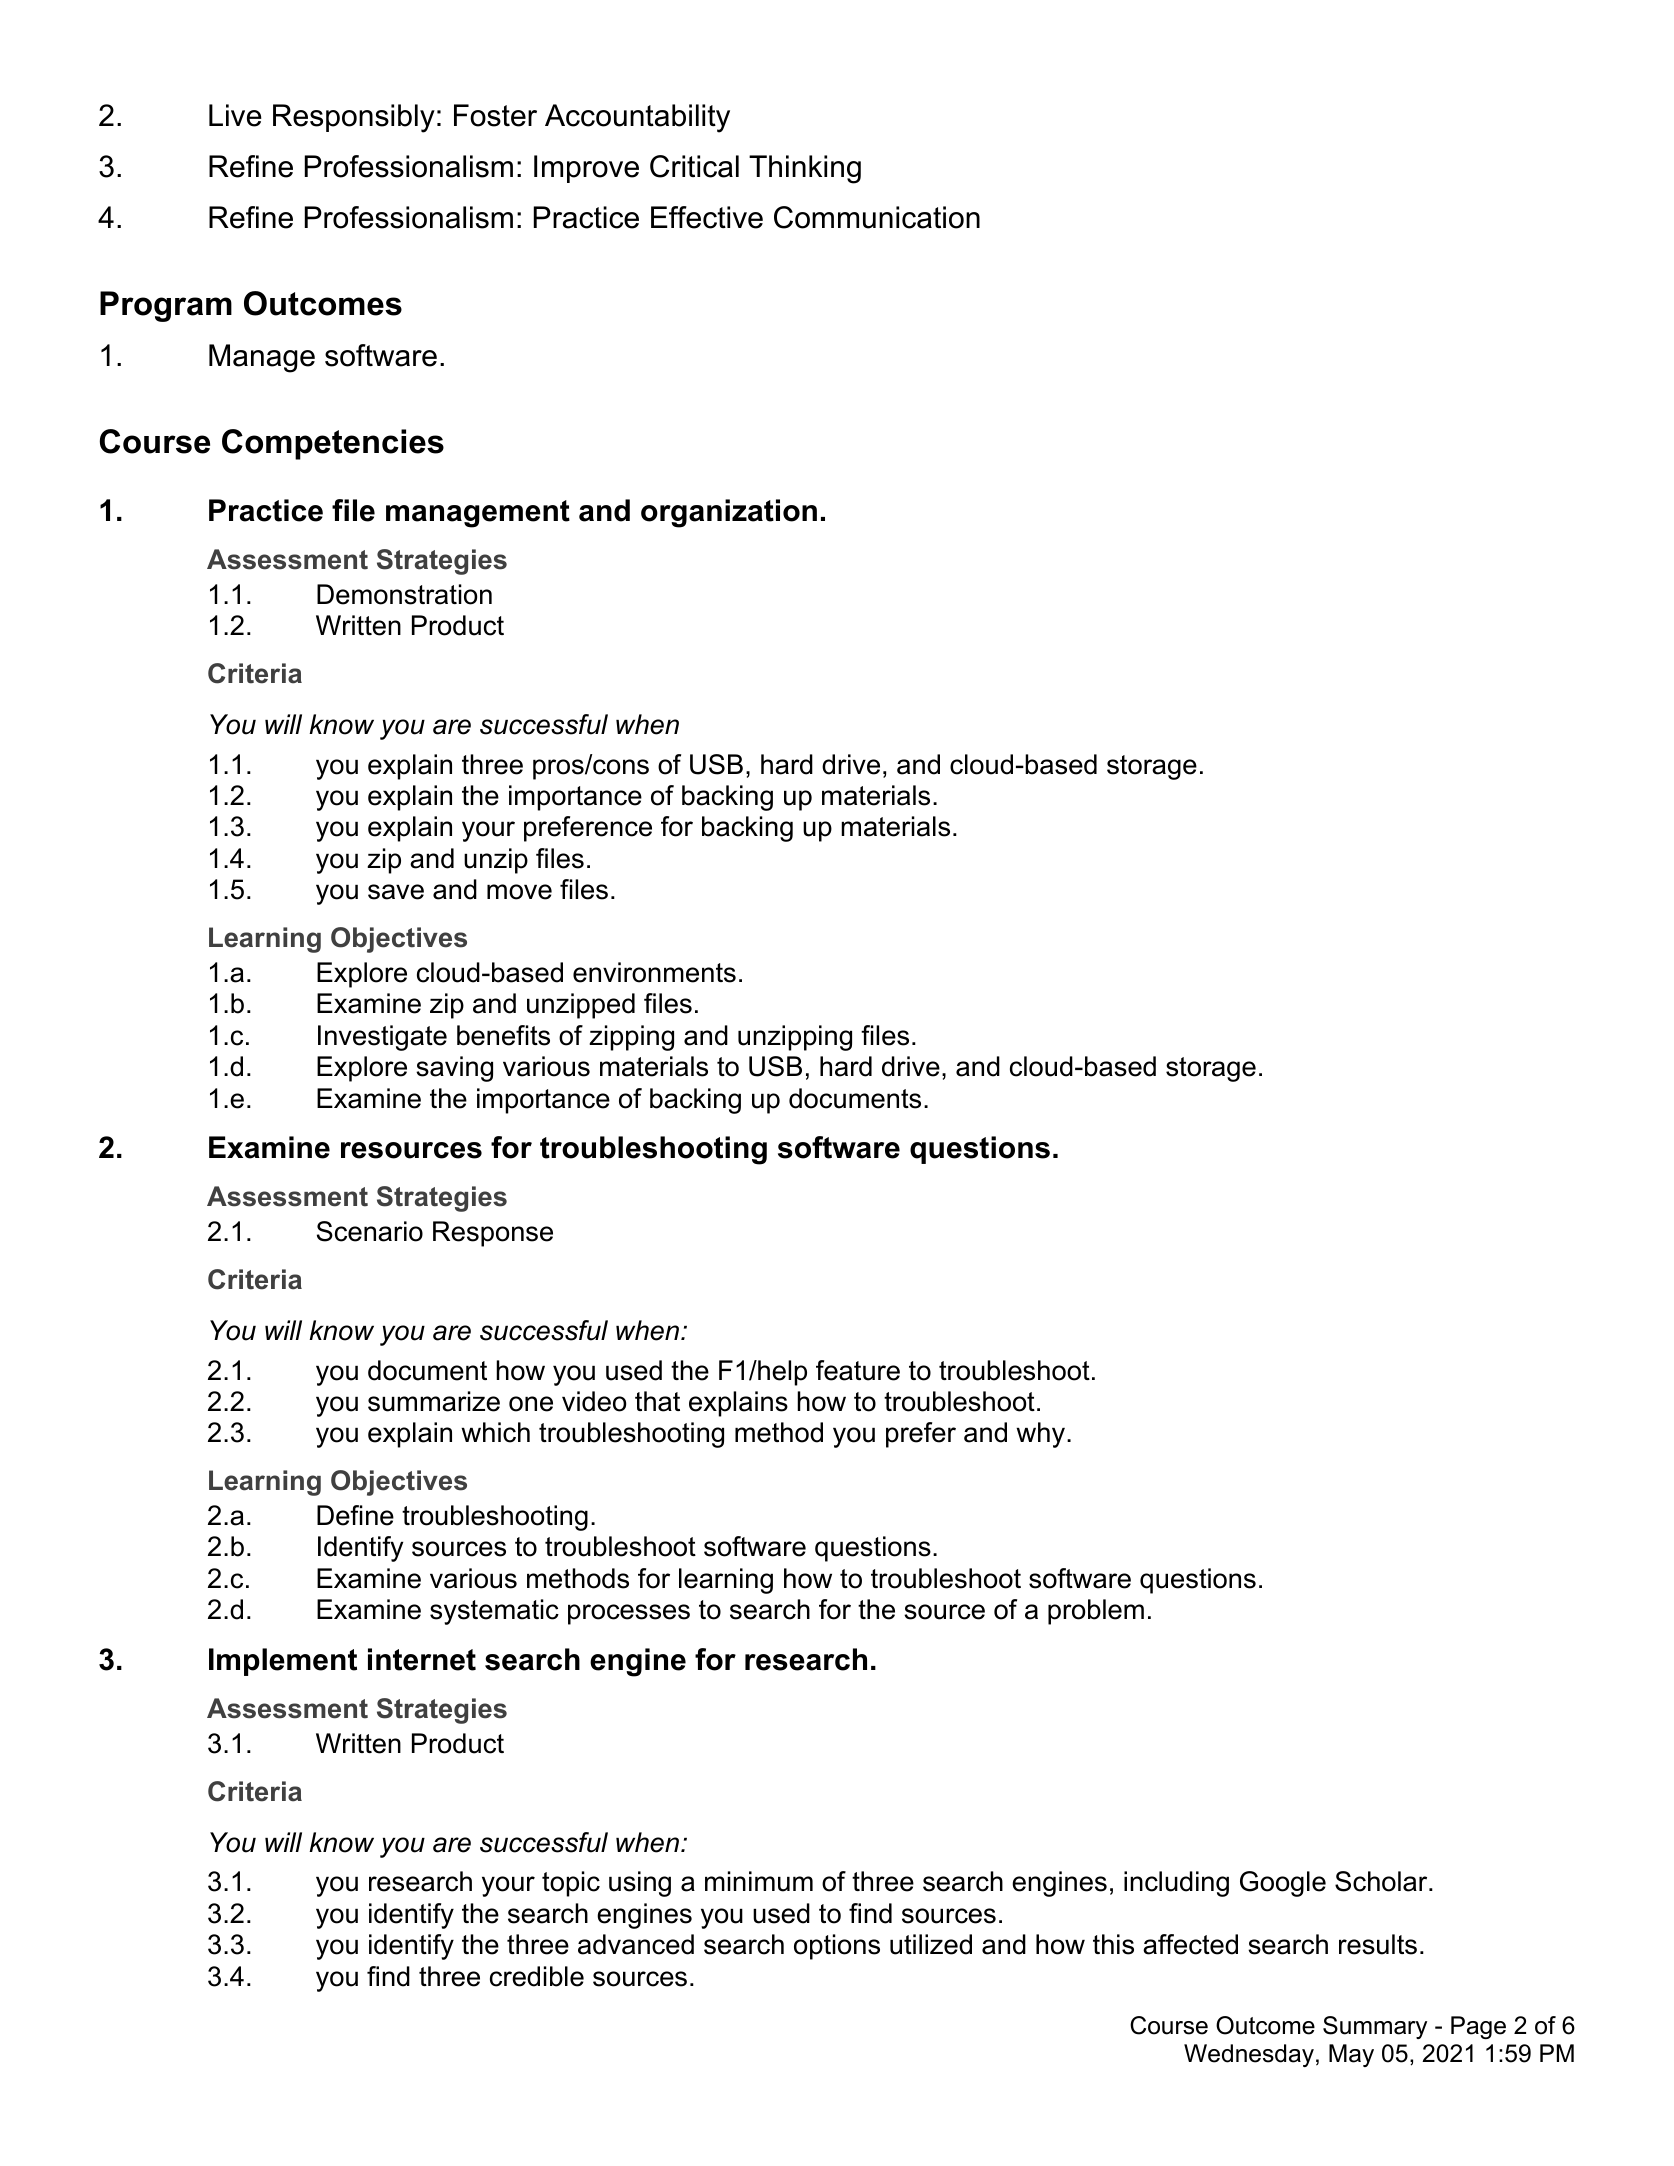 The image size is (1674, 2166). I want to click on summarize, so click(434, 1401).
